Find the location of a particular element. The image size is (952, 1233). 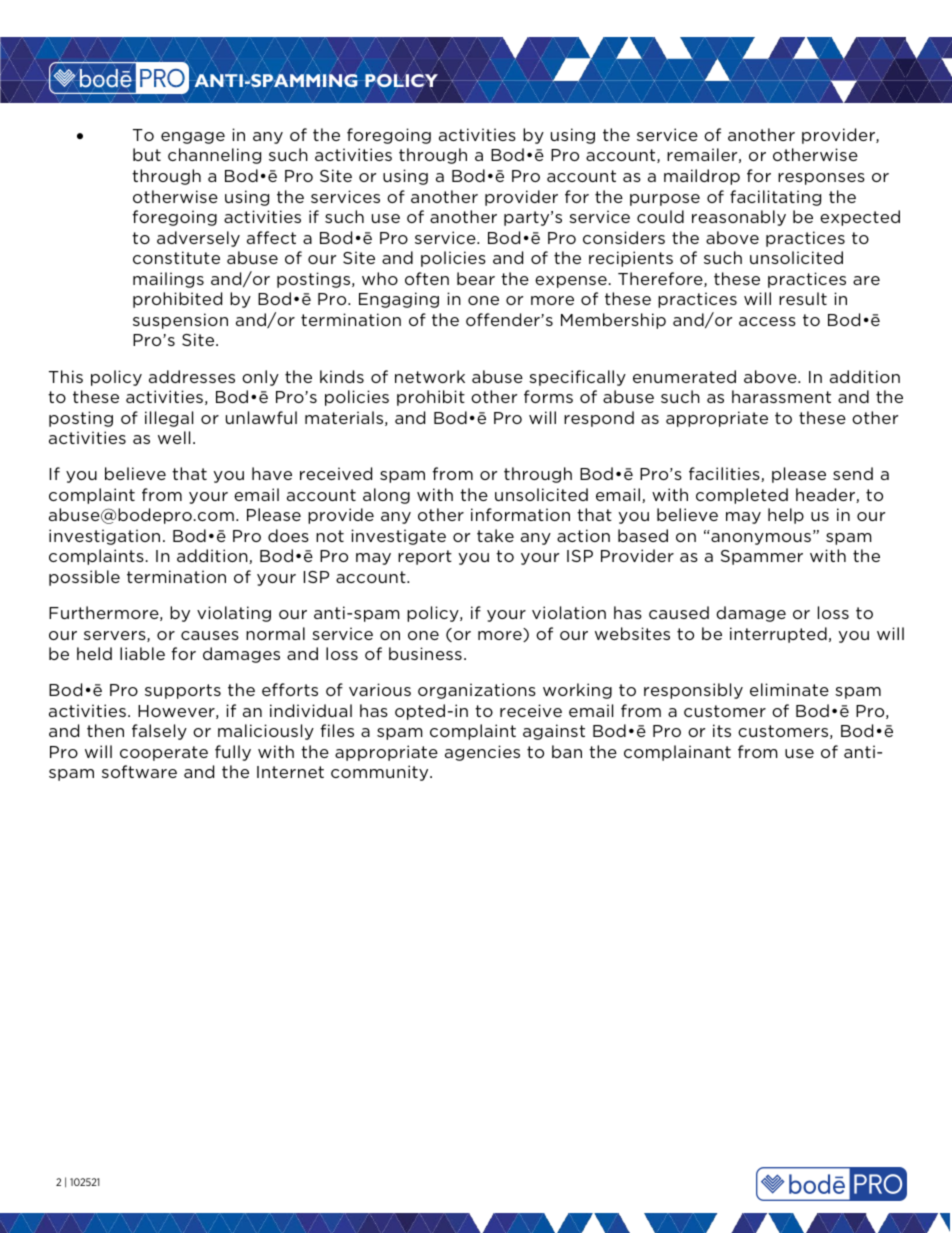

along is located at coordinates (386, 496).
